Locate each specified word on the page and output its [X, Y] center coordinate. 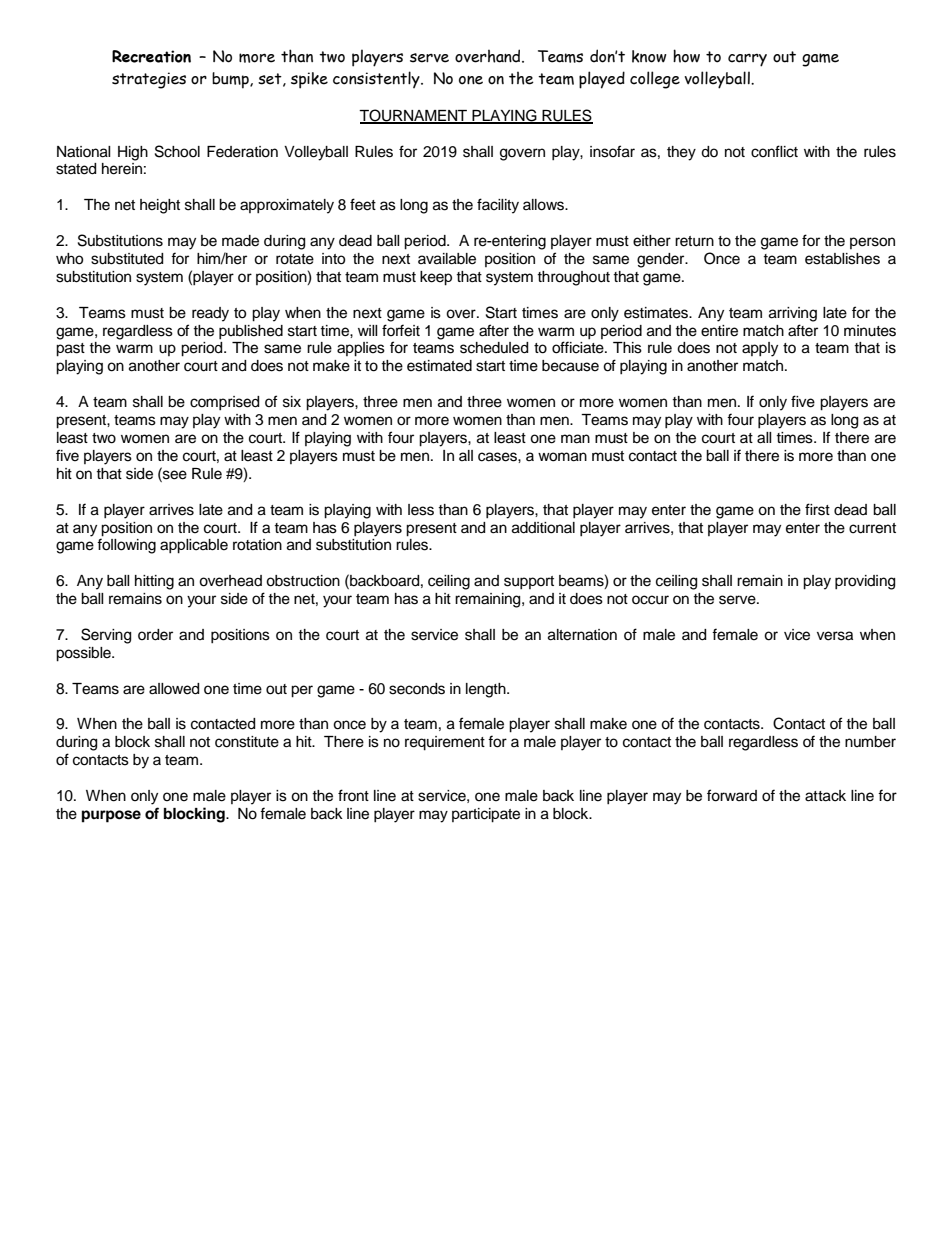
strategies [149, 80]
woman [562, 457]
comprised [224, 403]
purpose [111, 816]
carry [747, 60]
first [817, 509]
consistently [377, 79]
